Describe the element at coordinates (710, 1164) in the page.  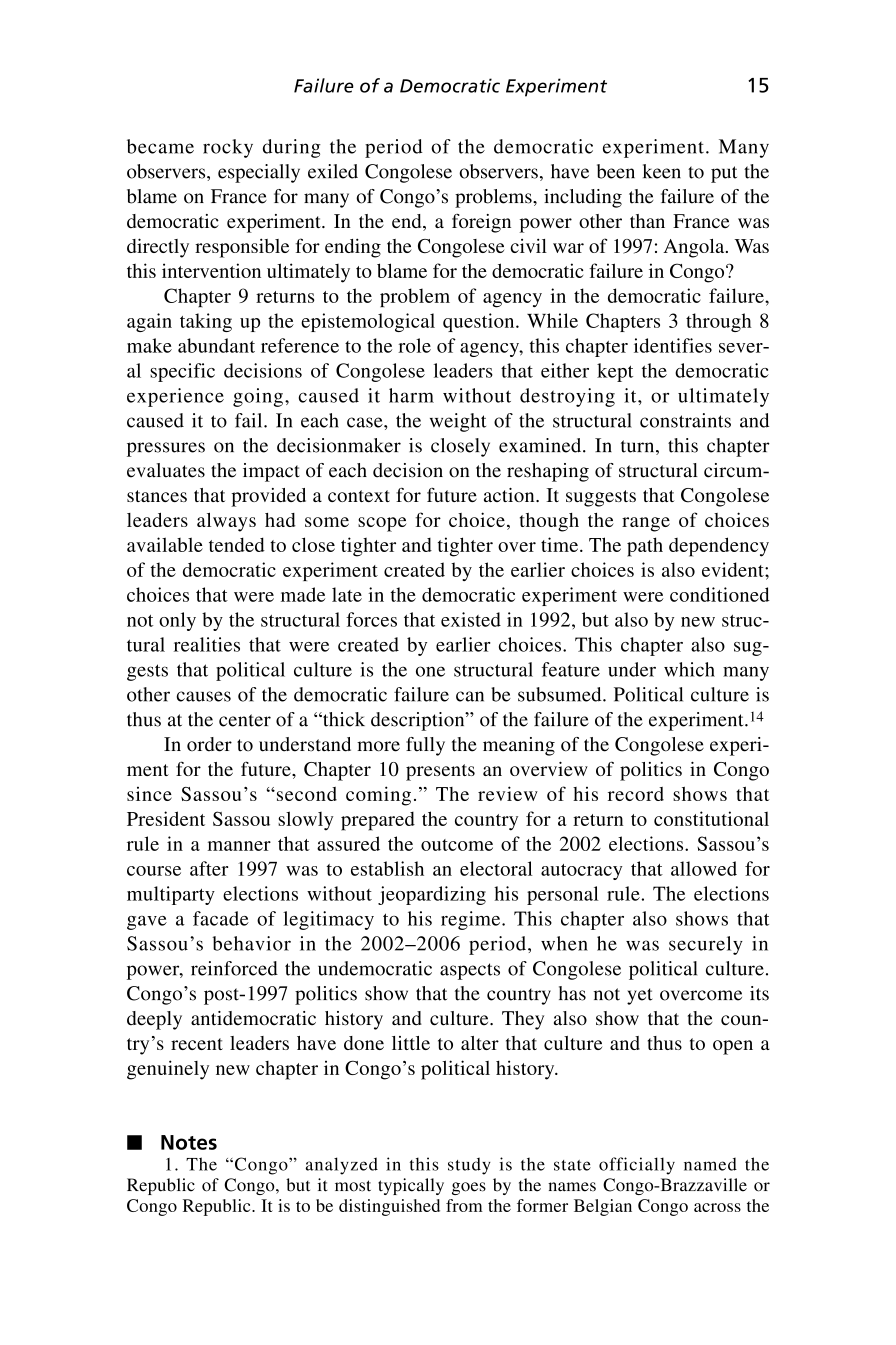
I see `named` at that location.
